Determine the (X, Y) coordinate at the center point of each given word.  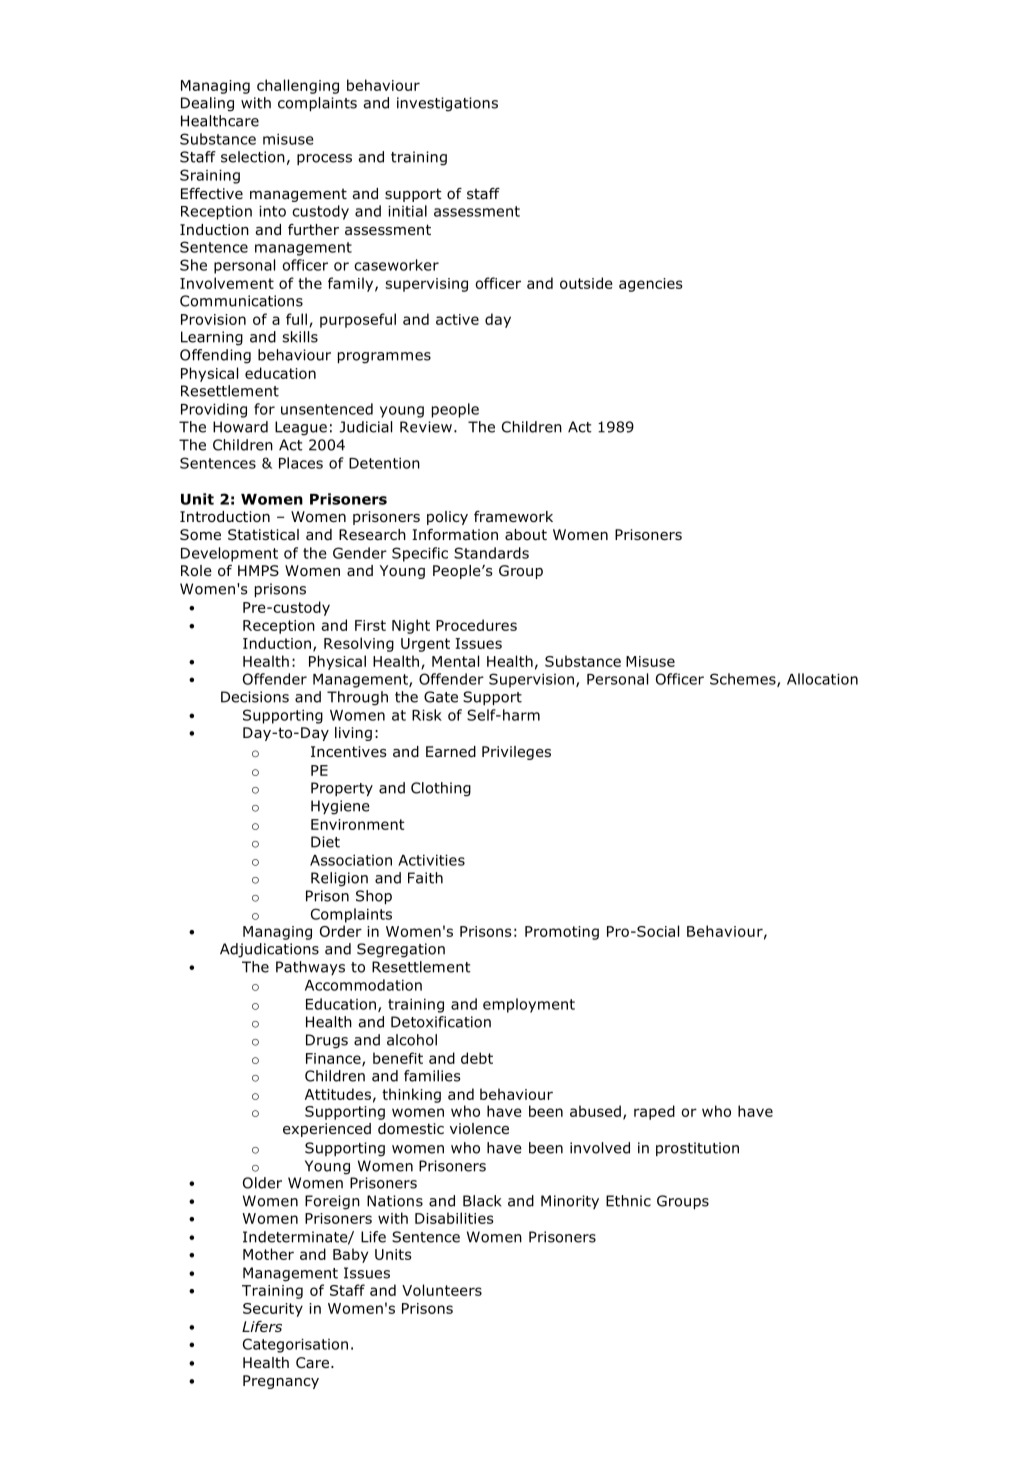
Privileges (516, 753)
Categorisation (295, 1345)
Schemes (744, 680)
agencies (651, 285)
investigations (447, 104)
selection (253, 157)
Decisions (255, 697)
